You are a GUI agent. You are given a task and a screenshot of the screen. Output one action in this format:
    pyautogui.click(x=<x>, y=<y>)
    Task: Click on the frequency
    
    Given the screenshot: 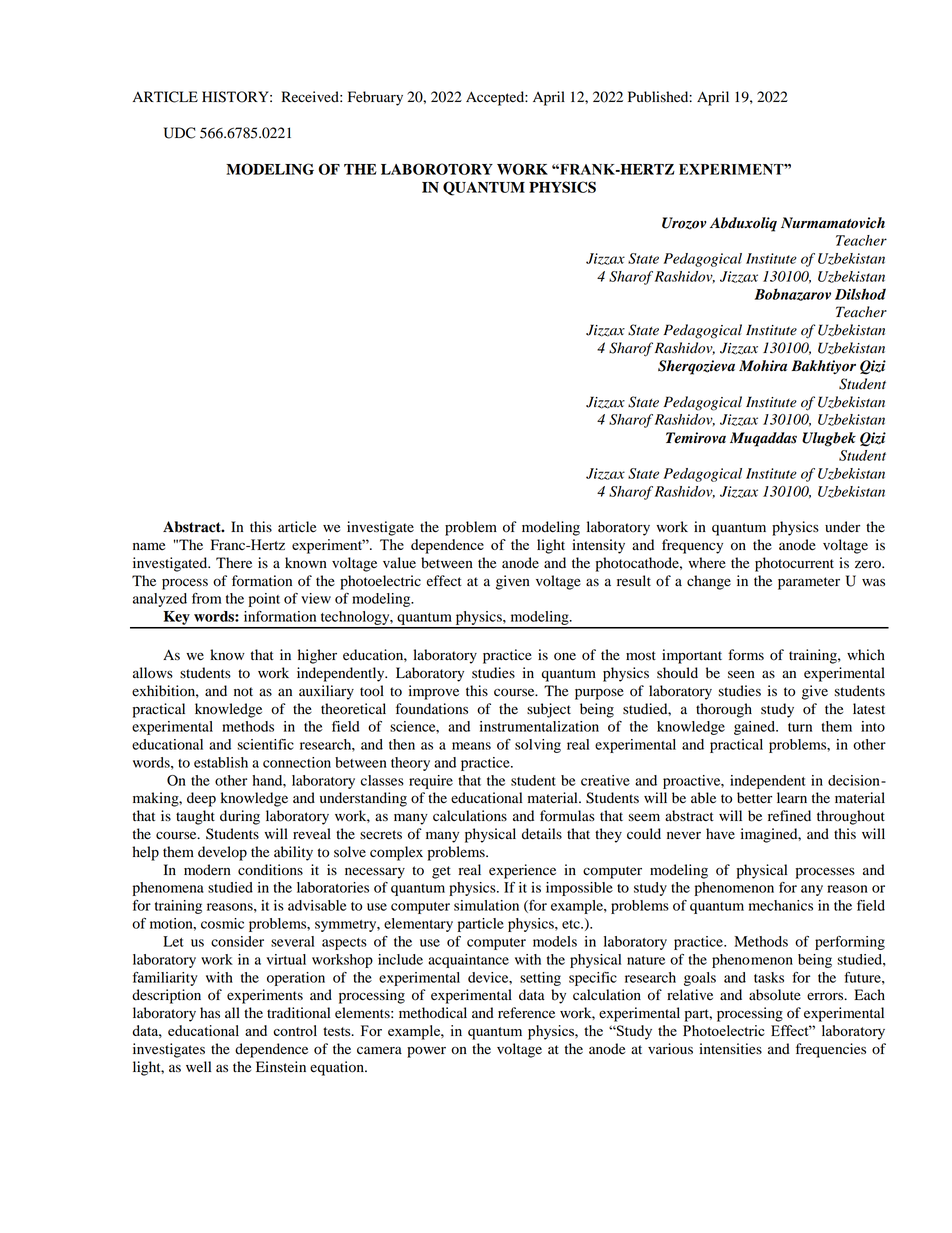 What is the action you would take?
    pyautogui.click(x=692, y=546)
